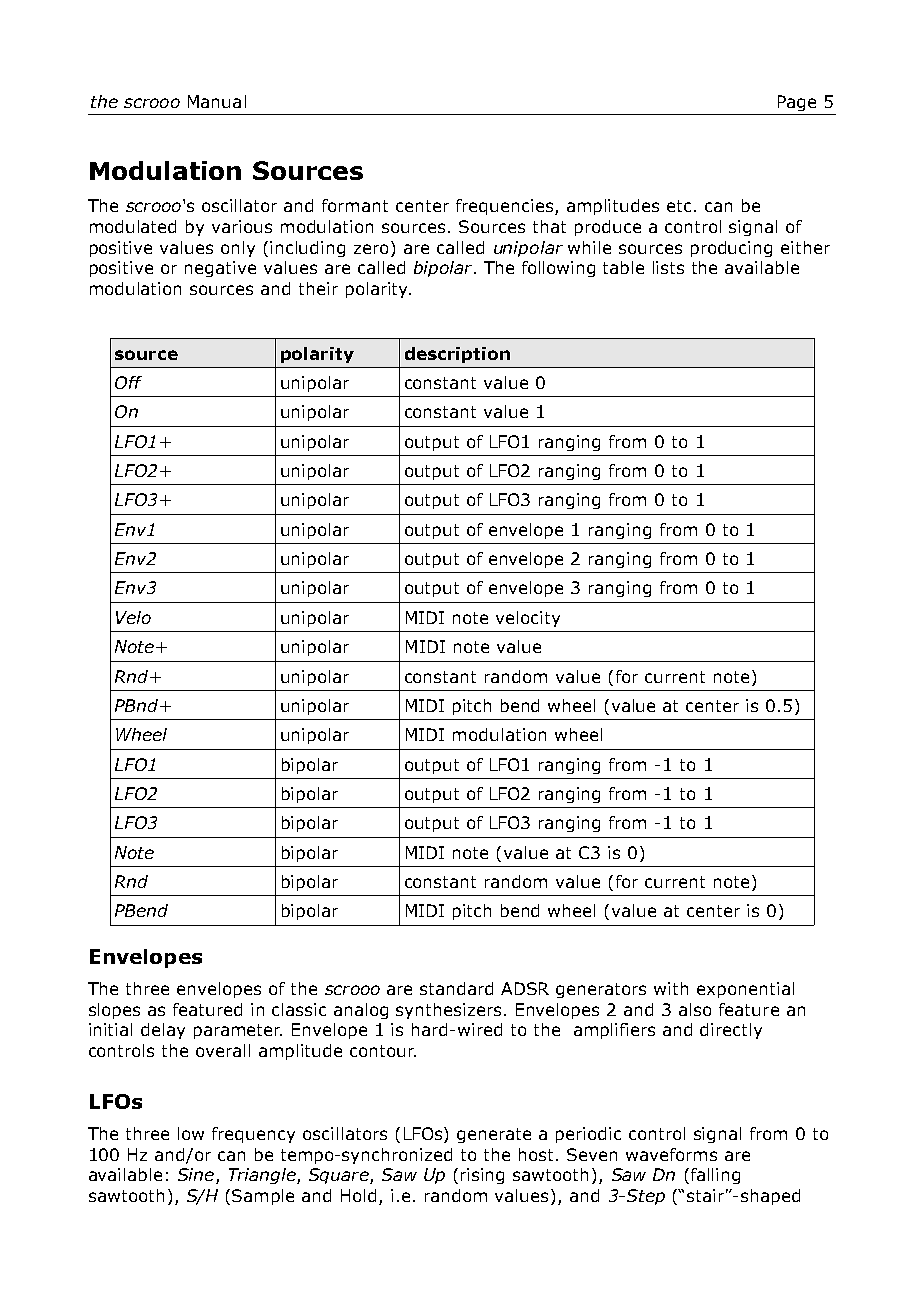 The height and width of the page is (1308, 924). What do you see at coordinates (456, 988) in the page?
I see `standard` at bounding box center [456, 988].
